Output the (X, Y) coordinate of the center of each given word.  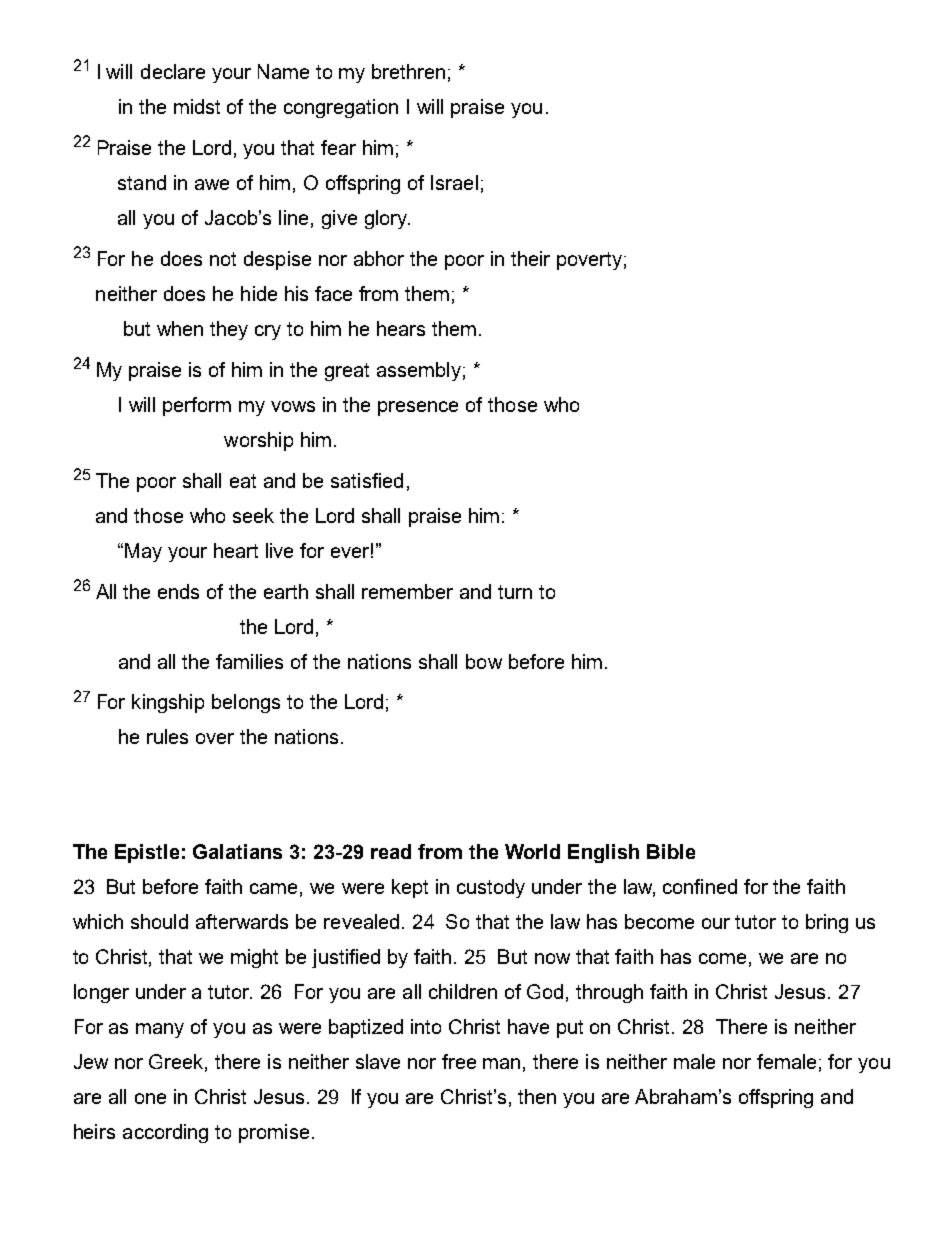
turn (515, 592)
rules (167, 736)
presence (418, 408)
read (391, 851)
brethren (408, 71)
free (459, 1061)
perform (197, 406)
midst (197, 106)
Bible (671, 851)
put (570, 1029)
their (530, 258)
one (150, 1098)
